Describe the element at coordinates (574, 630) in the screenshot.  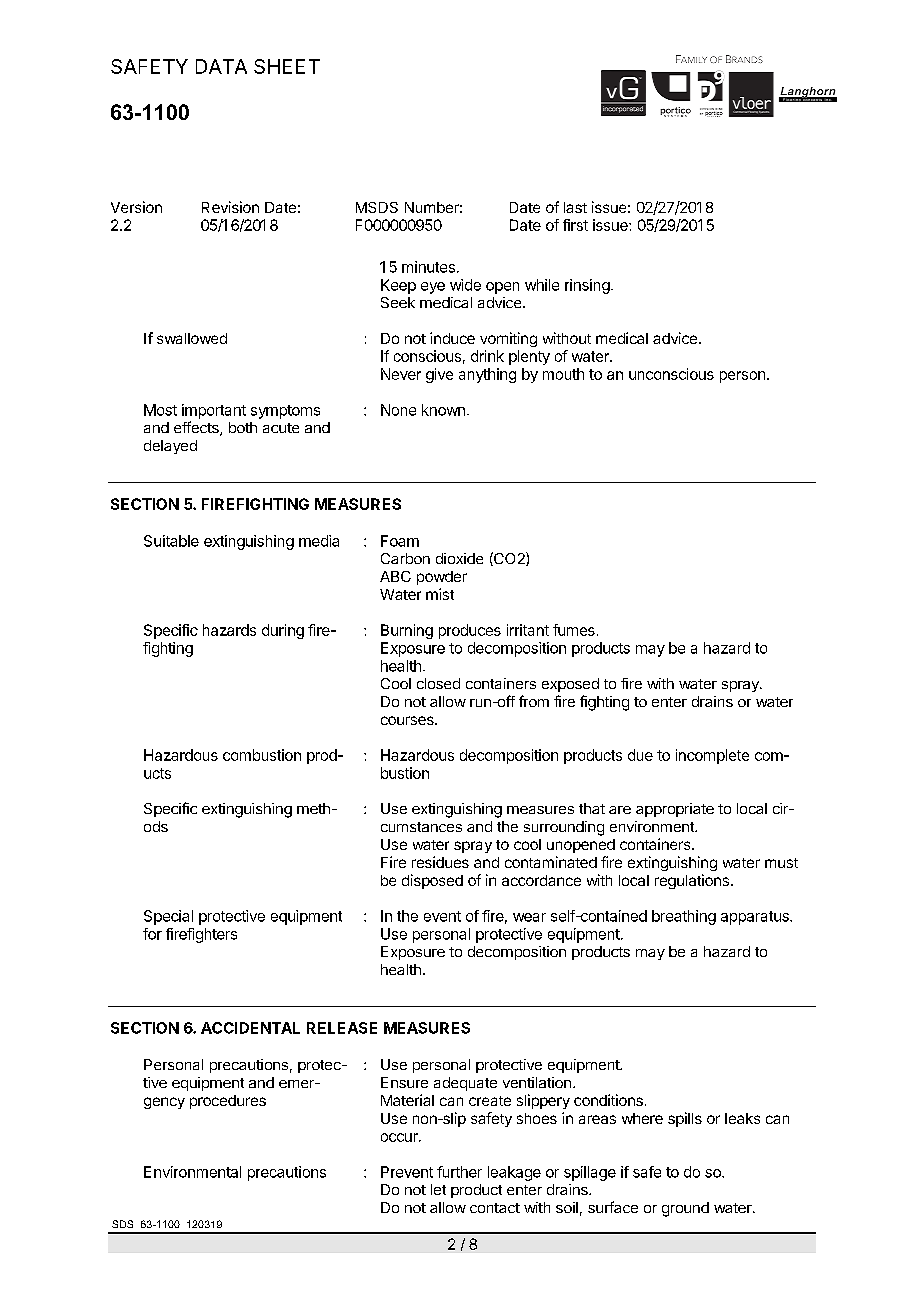
I see `fumes` at that location.
